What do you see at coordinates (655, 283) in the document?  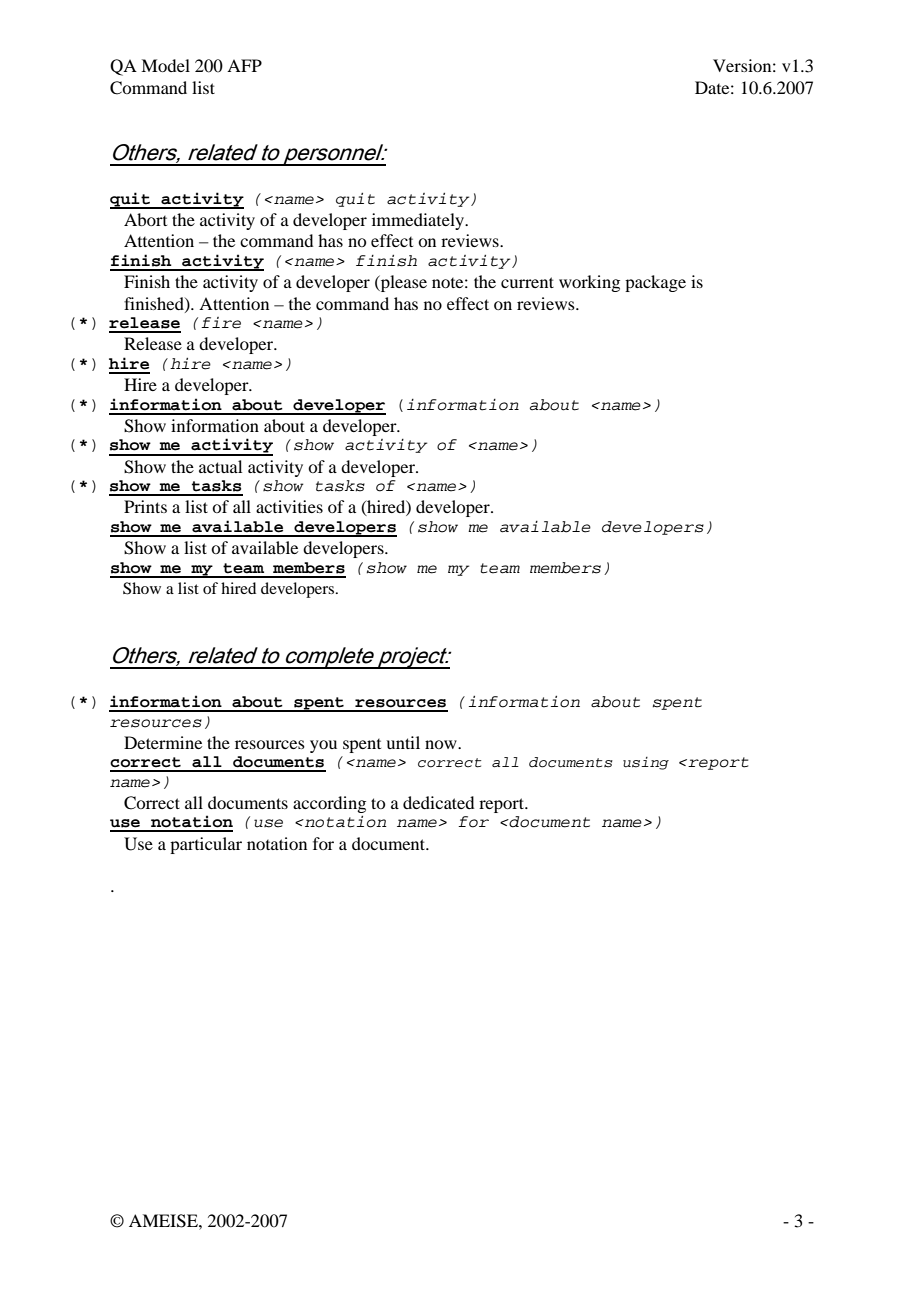 I see `package` at bounding box center [655, 283].
